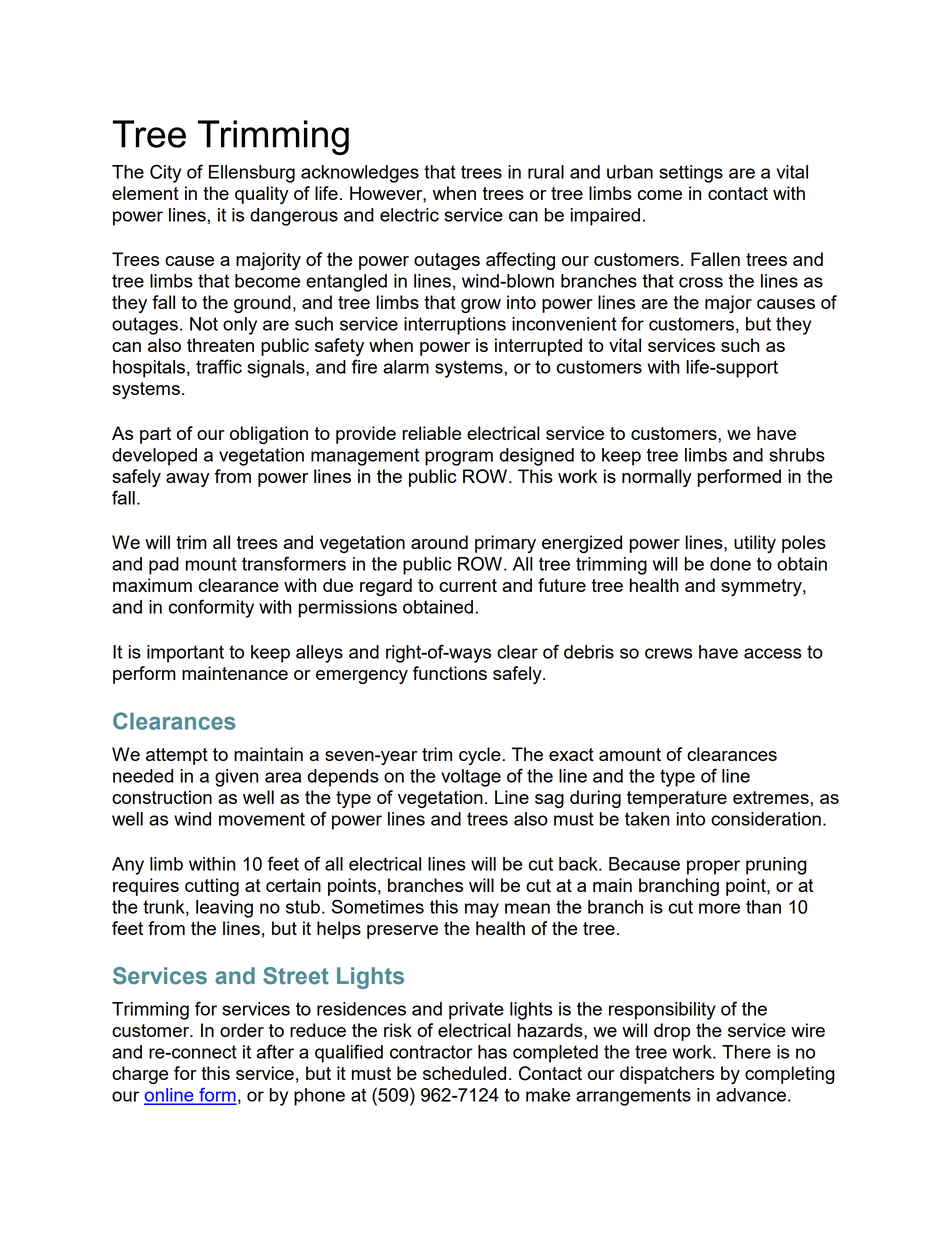 The height and width of the document is (1233, 952). I want to click on part, so click(155, 435).
